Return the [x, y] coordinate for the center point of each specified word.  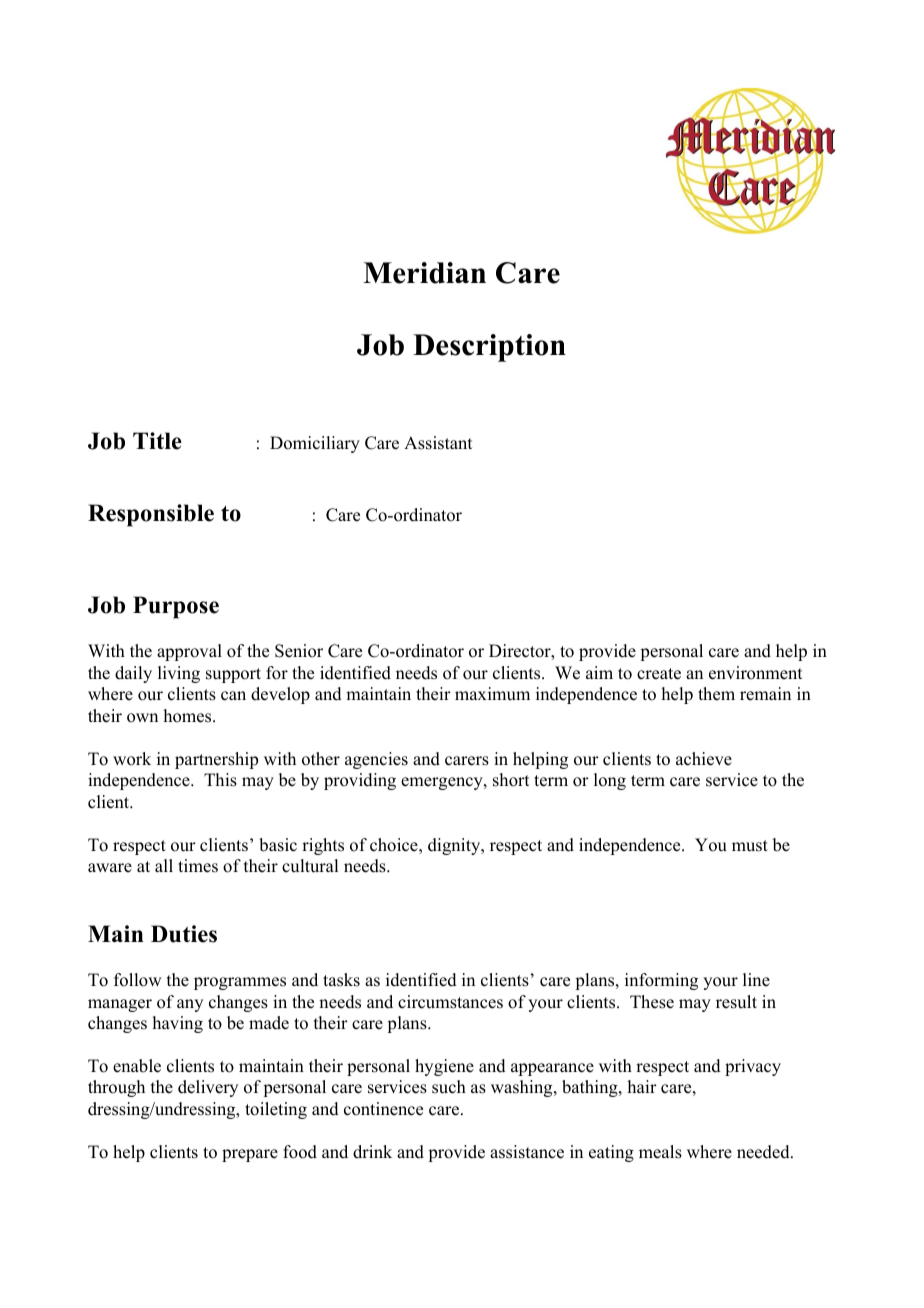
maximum [492, 694]
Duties [184, 934]
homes [189, 716]
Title [157, 441]
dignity [455, 846]
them [716, 694]
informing [661, 981]
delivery [208, 1088]
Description [489, 348]
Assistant [438, 443]
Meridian [424, 273]
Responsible [151, 515]
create [659, 674]
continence [383, 1109]
